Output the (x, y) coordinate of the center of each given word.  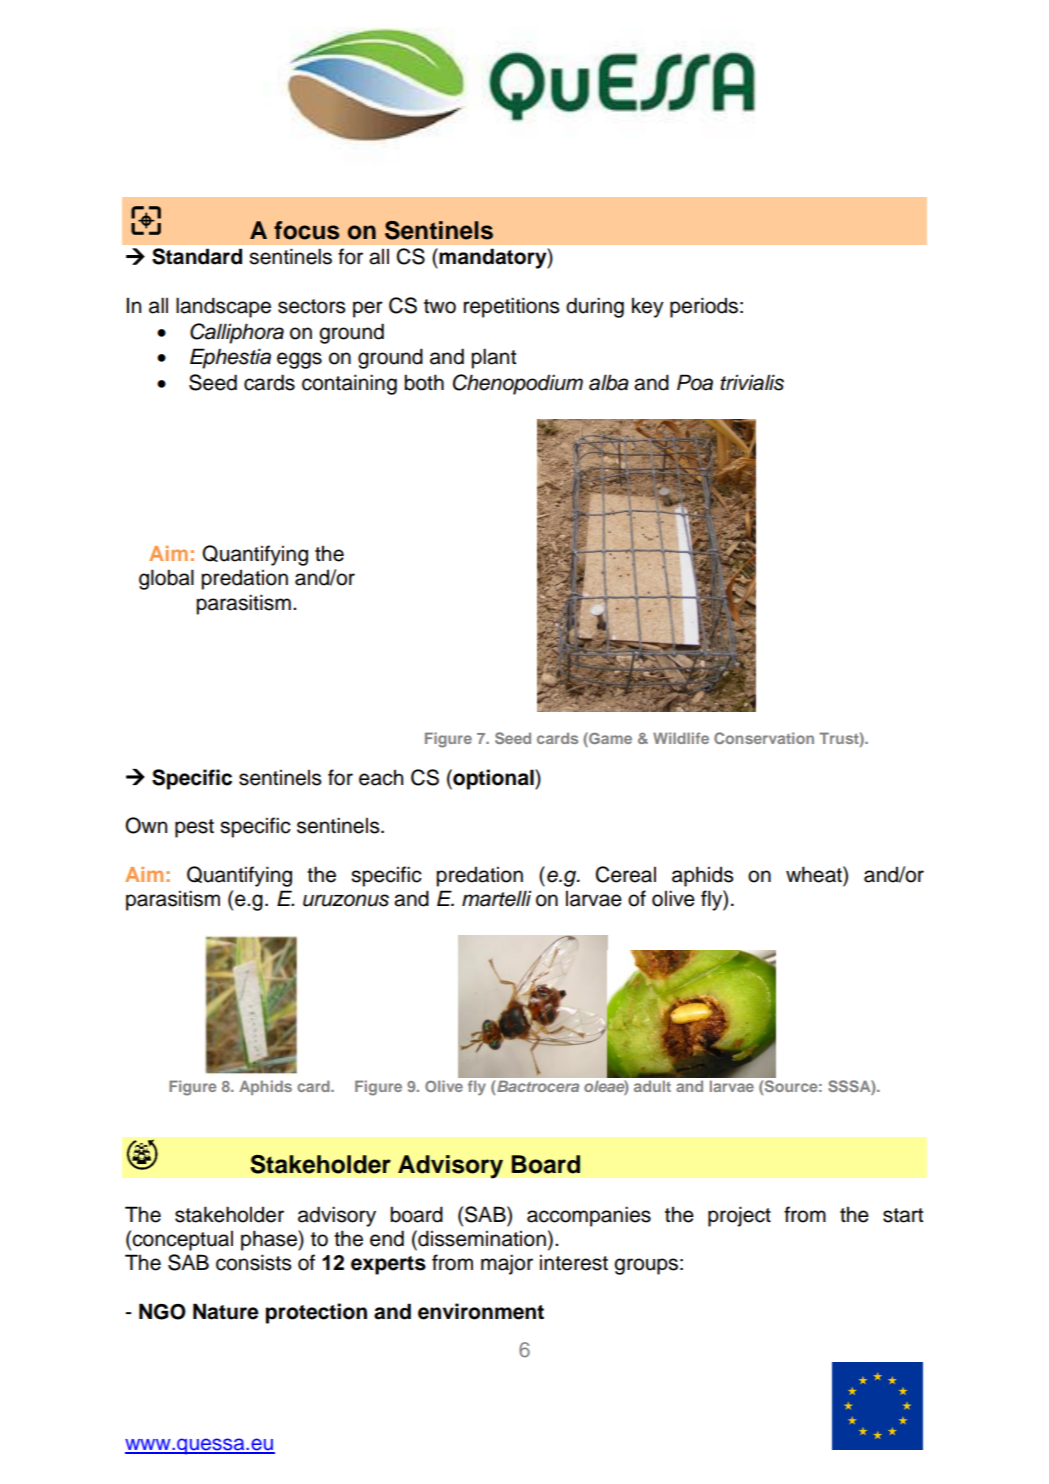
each (381, 778)
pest (194, 828)
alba (609, 382)
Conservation (764, 738)
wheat (815, 874)
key (648, 308)
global (166, 579)
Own (146, 825)
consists (254, 1262)
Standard (197, 256)
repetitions (512, 307)
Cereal (626, 874)
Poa (695, 382)
